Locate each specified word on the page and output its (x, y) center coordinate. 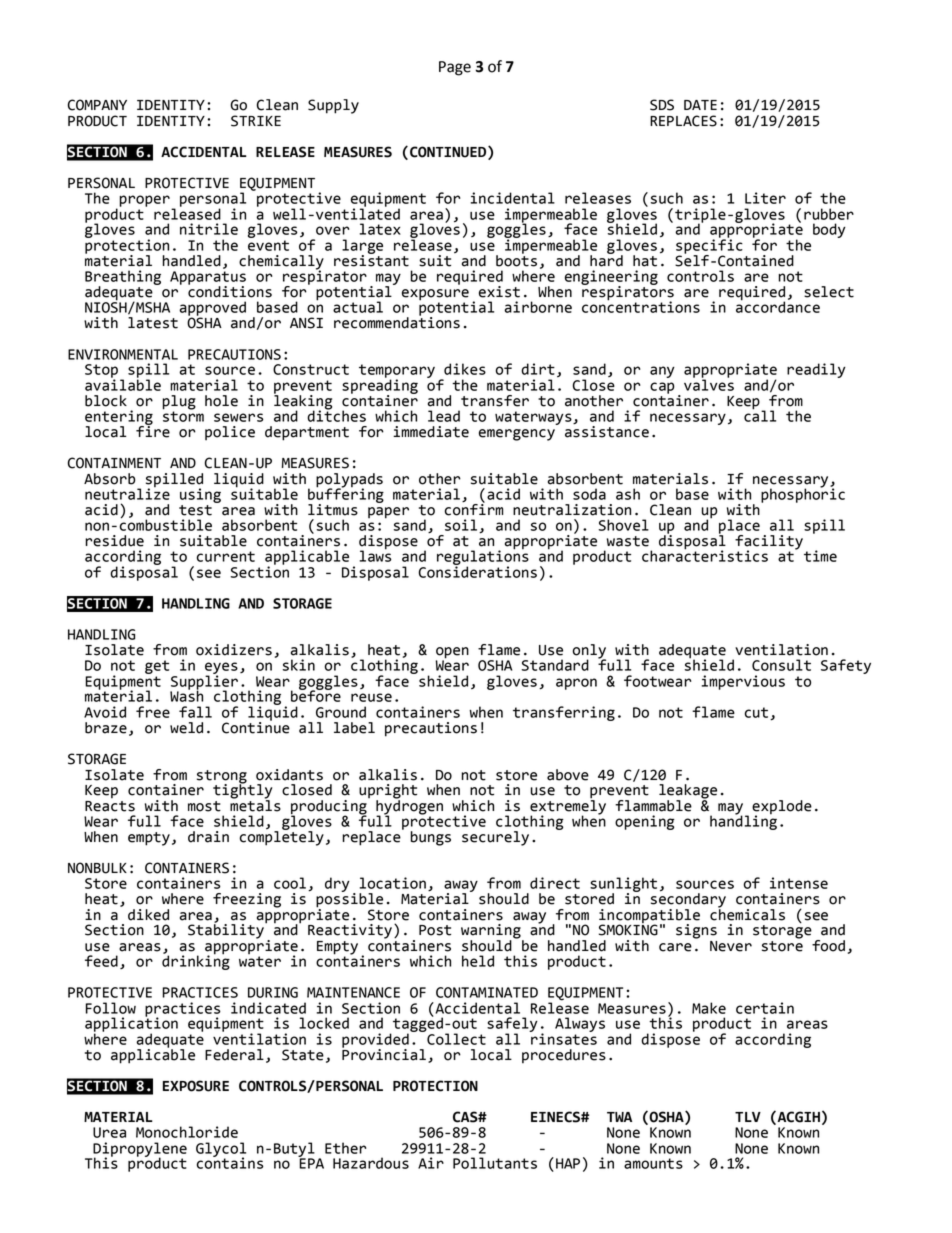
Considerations (478, 571)
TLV (748, 1117)
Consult (781, 665)
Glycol (221, 1150)
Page (455, 68)
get (157, 667)
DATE (700, 105)
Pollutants (495, 1163)
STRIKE (256, 121)
